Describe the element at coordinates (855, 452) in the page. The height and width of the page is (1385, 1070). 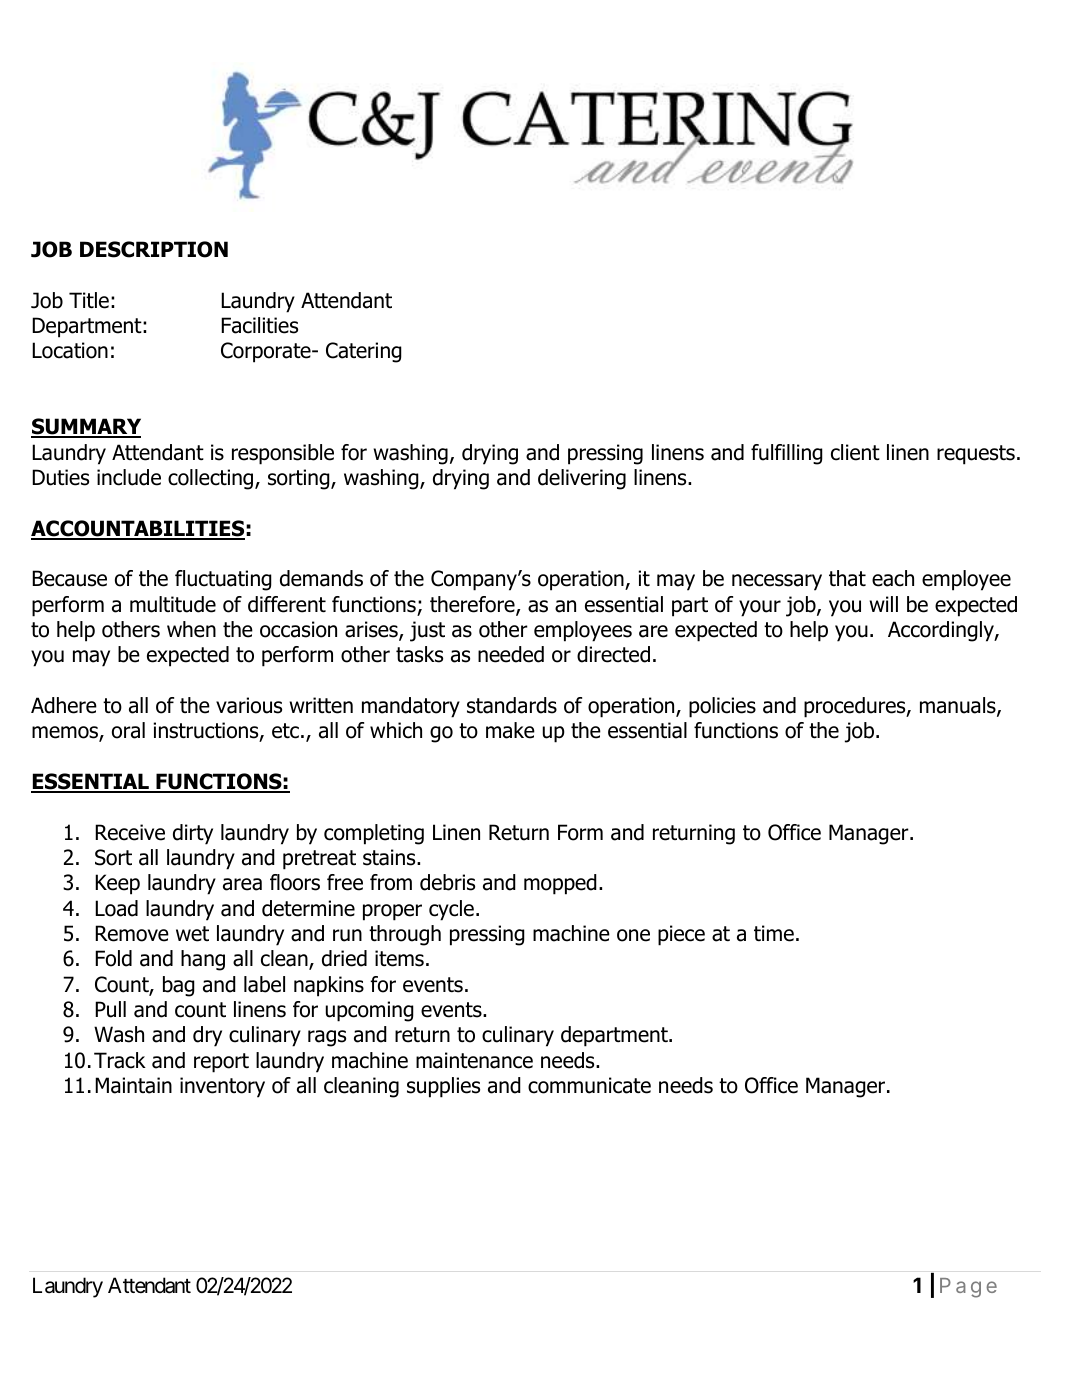
I see `client` at that location.
